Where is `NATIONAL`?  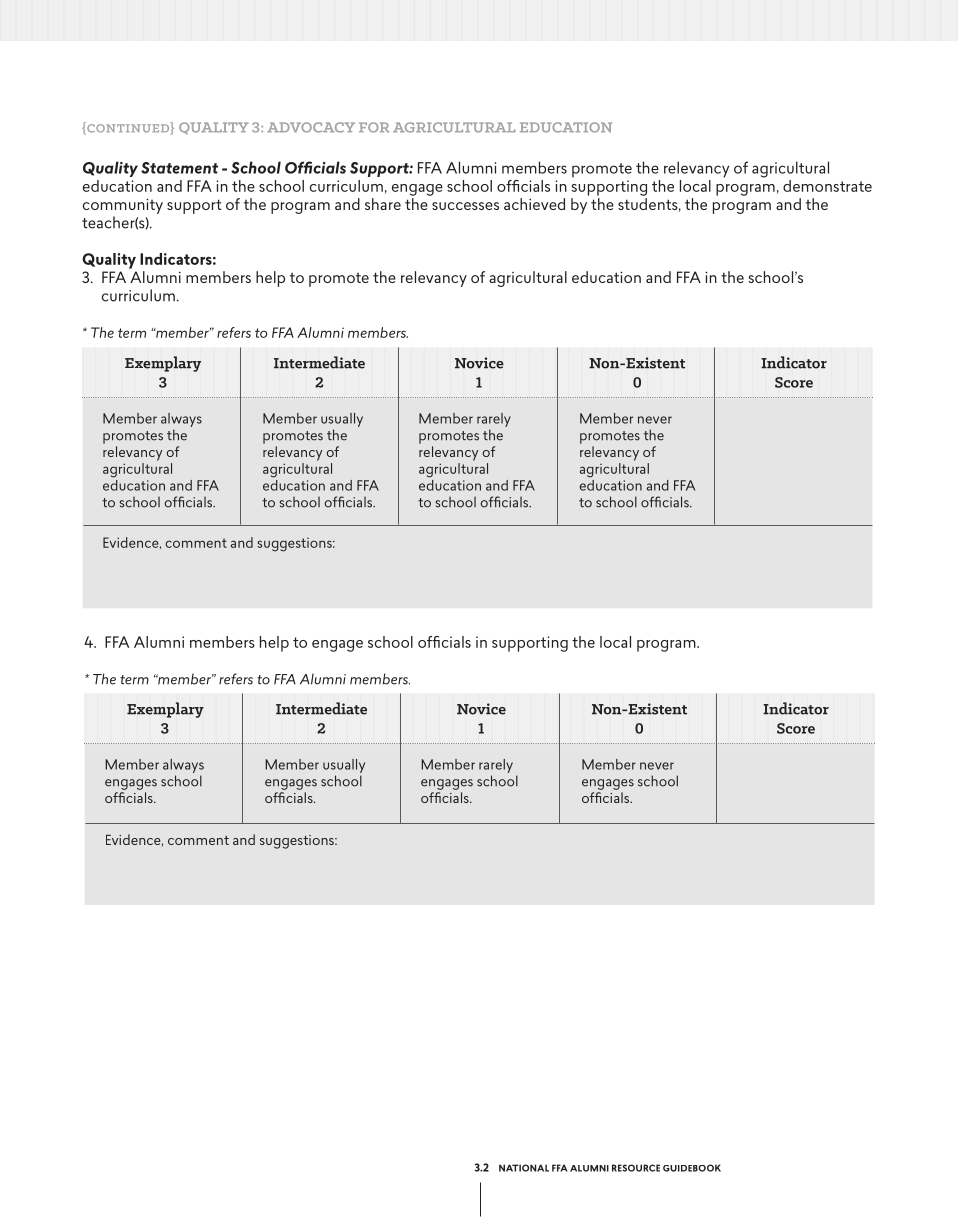 NATIONAL is located at coordinates (524, 1168).
